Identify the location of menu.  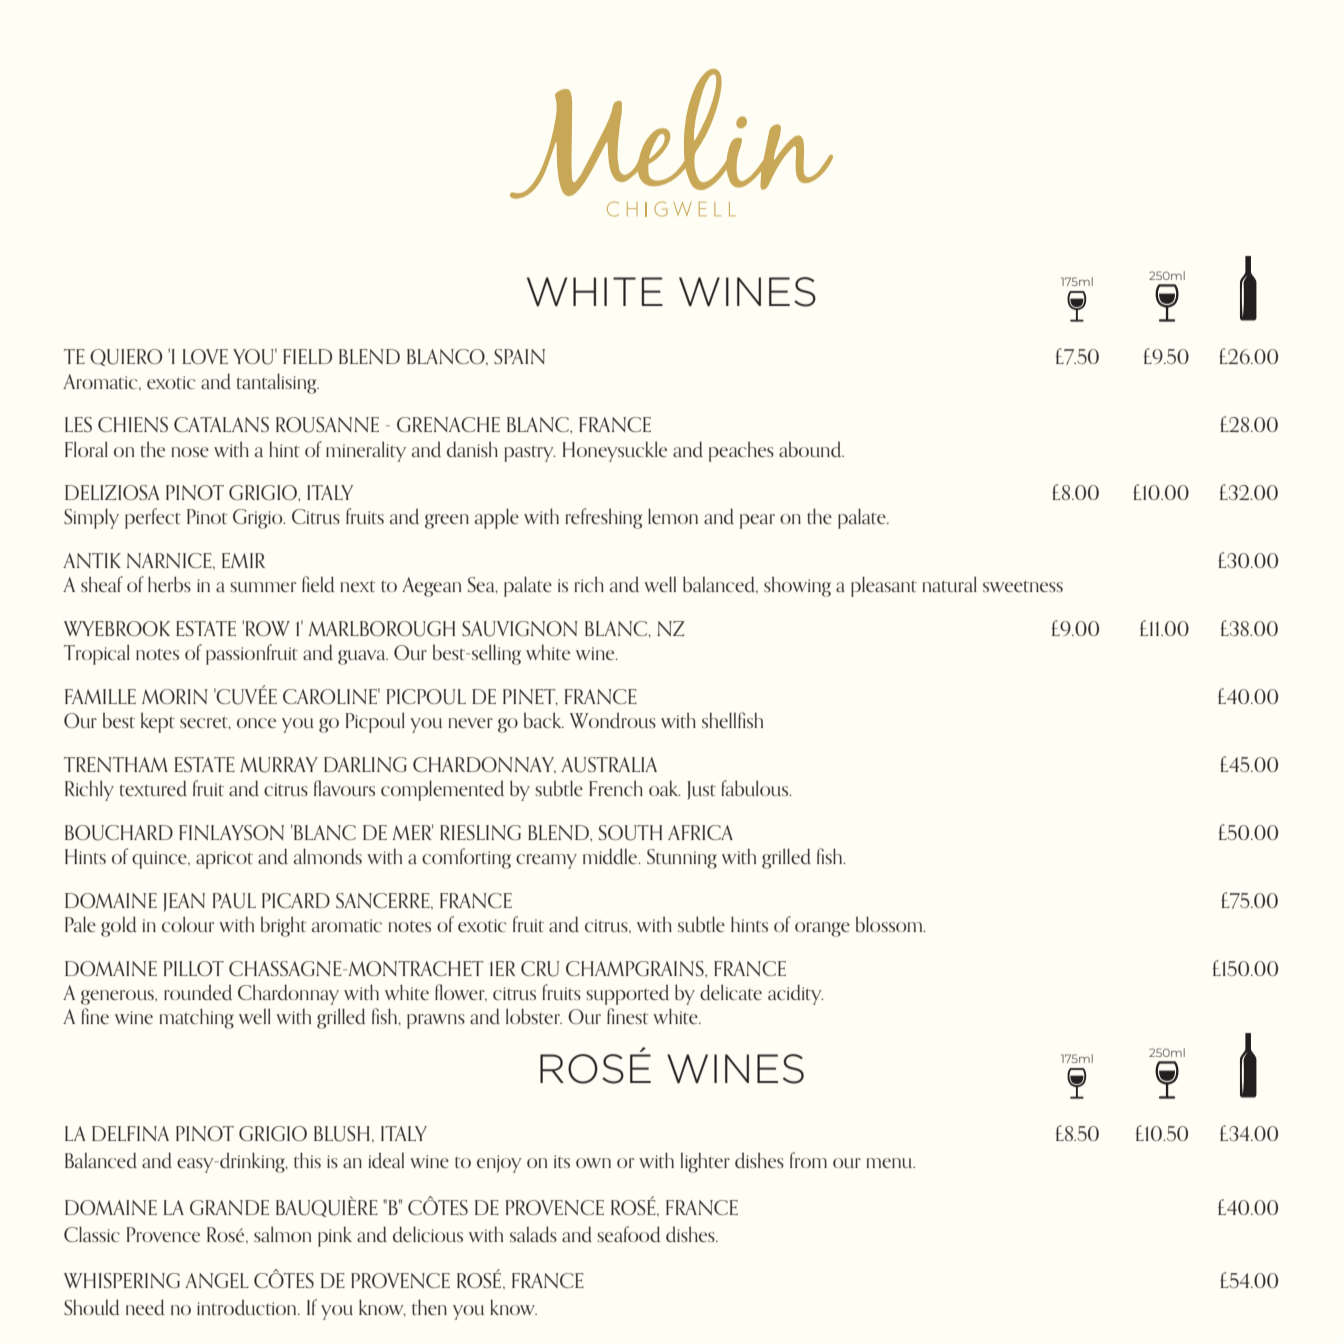
(890, 1163).
